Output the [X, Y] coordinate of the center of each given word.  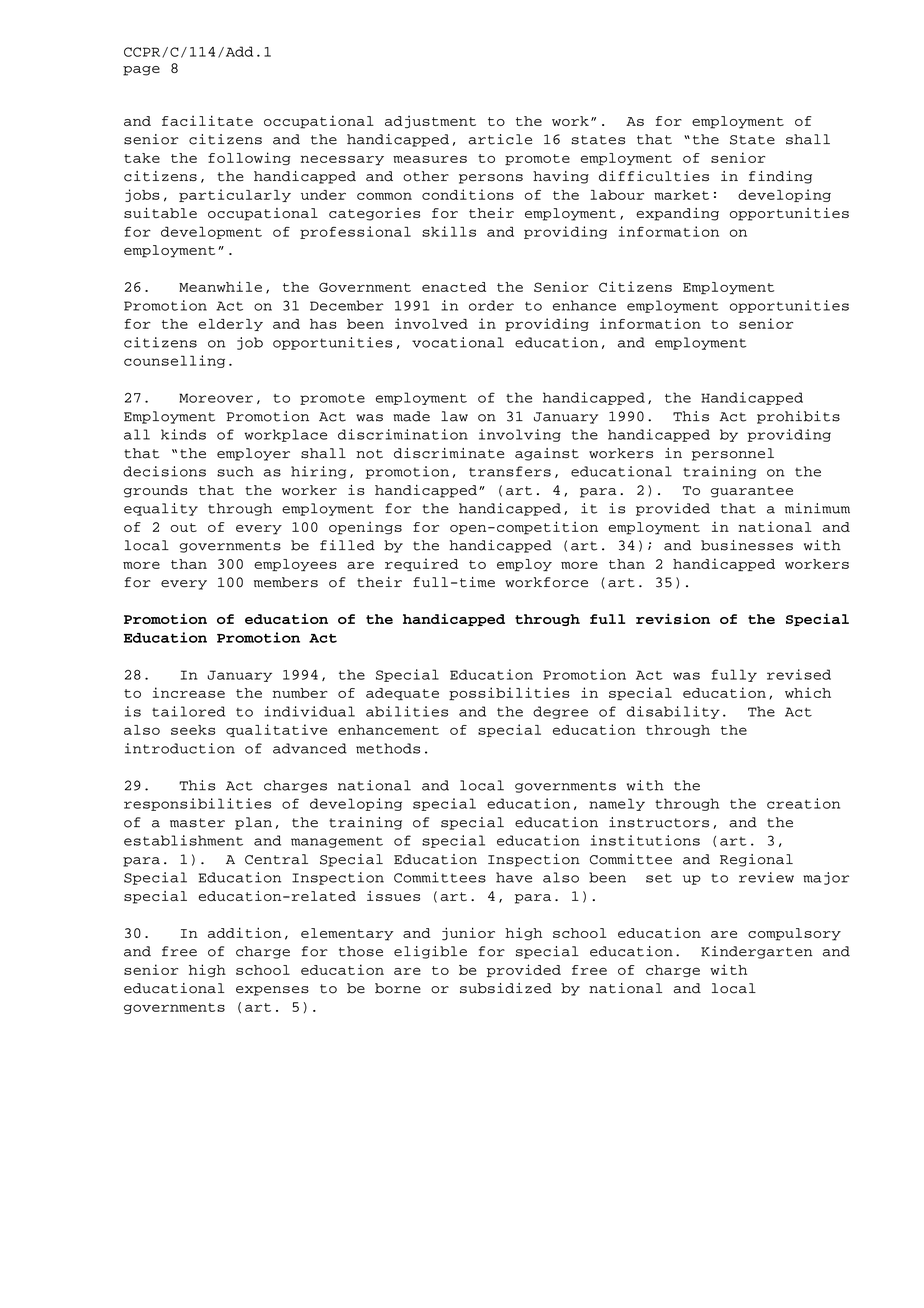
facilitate [207, 120]
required [421, 565]
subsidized [506, 988]
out [183, 527]
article [500, 139]
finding [780, 177]
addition [244, 932]
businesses [747, 545]
